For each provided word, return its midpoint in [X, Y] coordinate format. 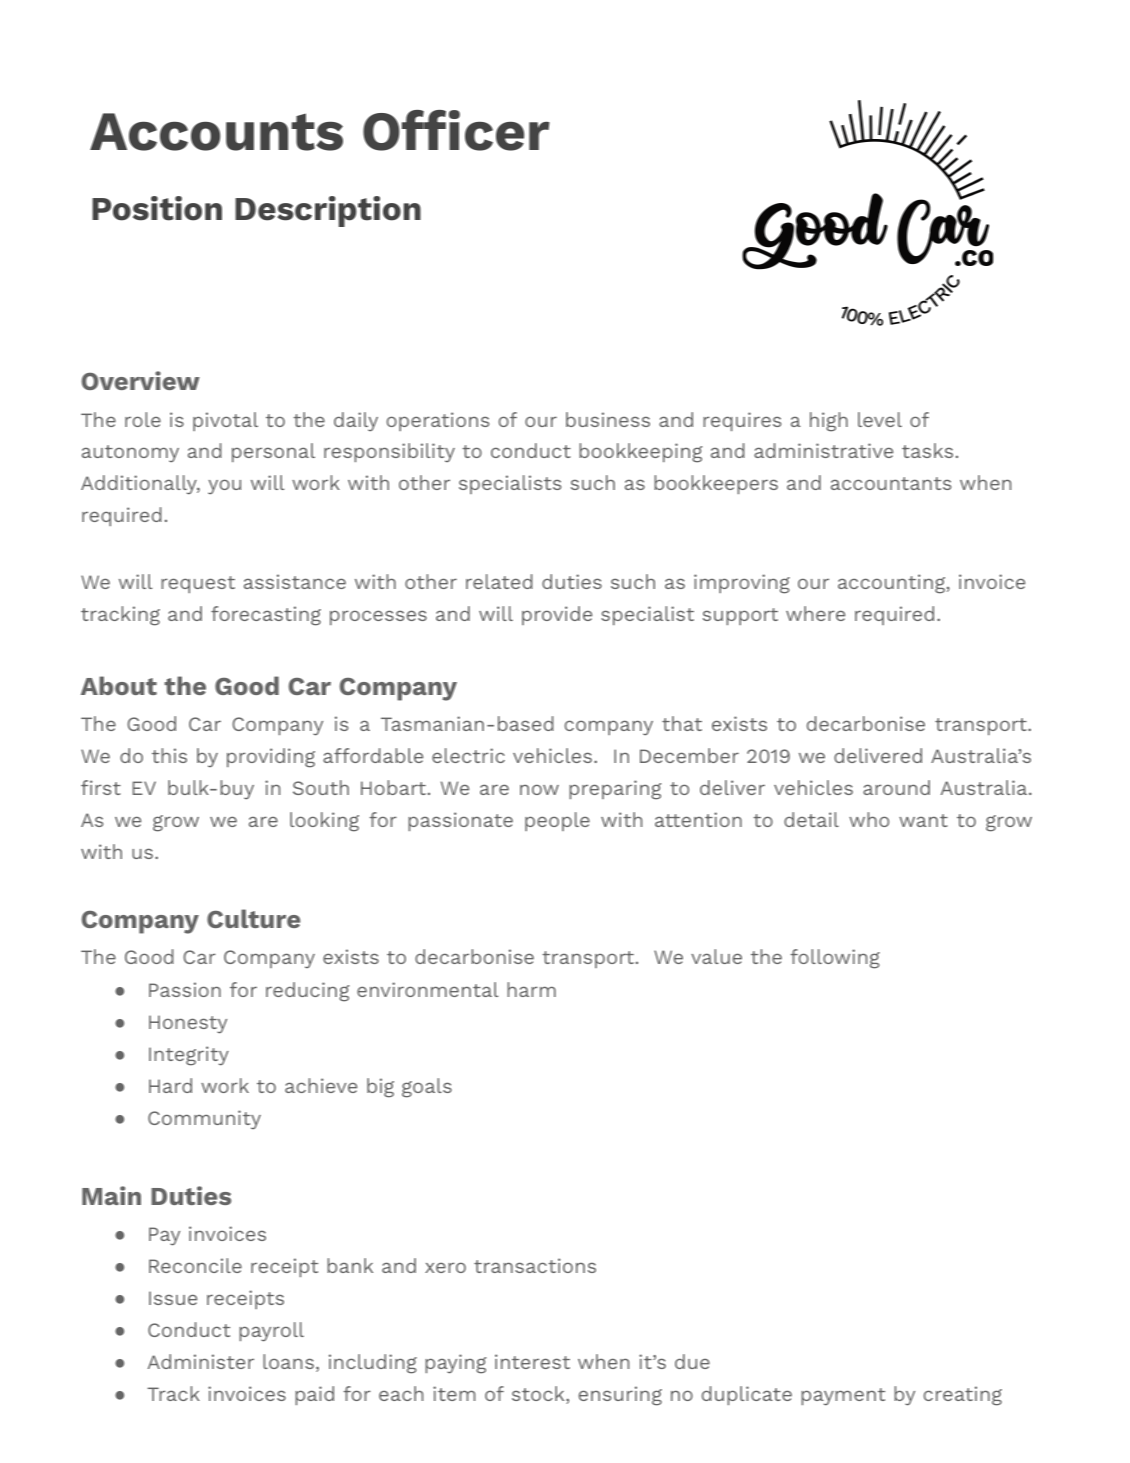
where [815, 613]
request [198, 584]
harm [531, 989]
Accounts [216, 132]
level [880, 419]
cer [507, 136]
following [835, 959]
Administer [201, 1361]
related [499, 581]
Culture [253, 918]
